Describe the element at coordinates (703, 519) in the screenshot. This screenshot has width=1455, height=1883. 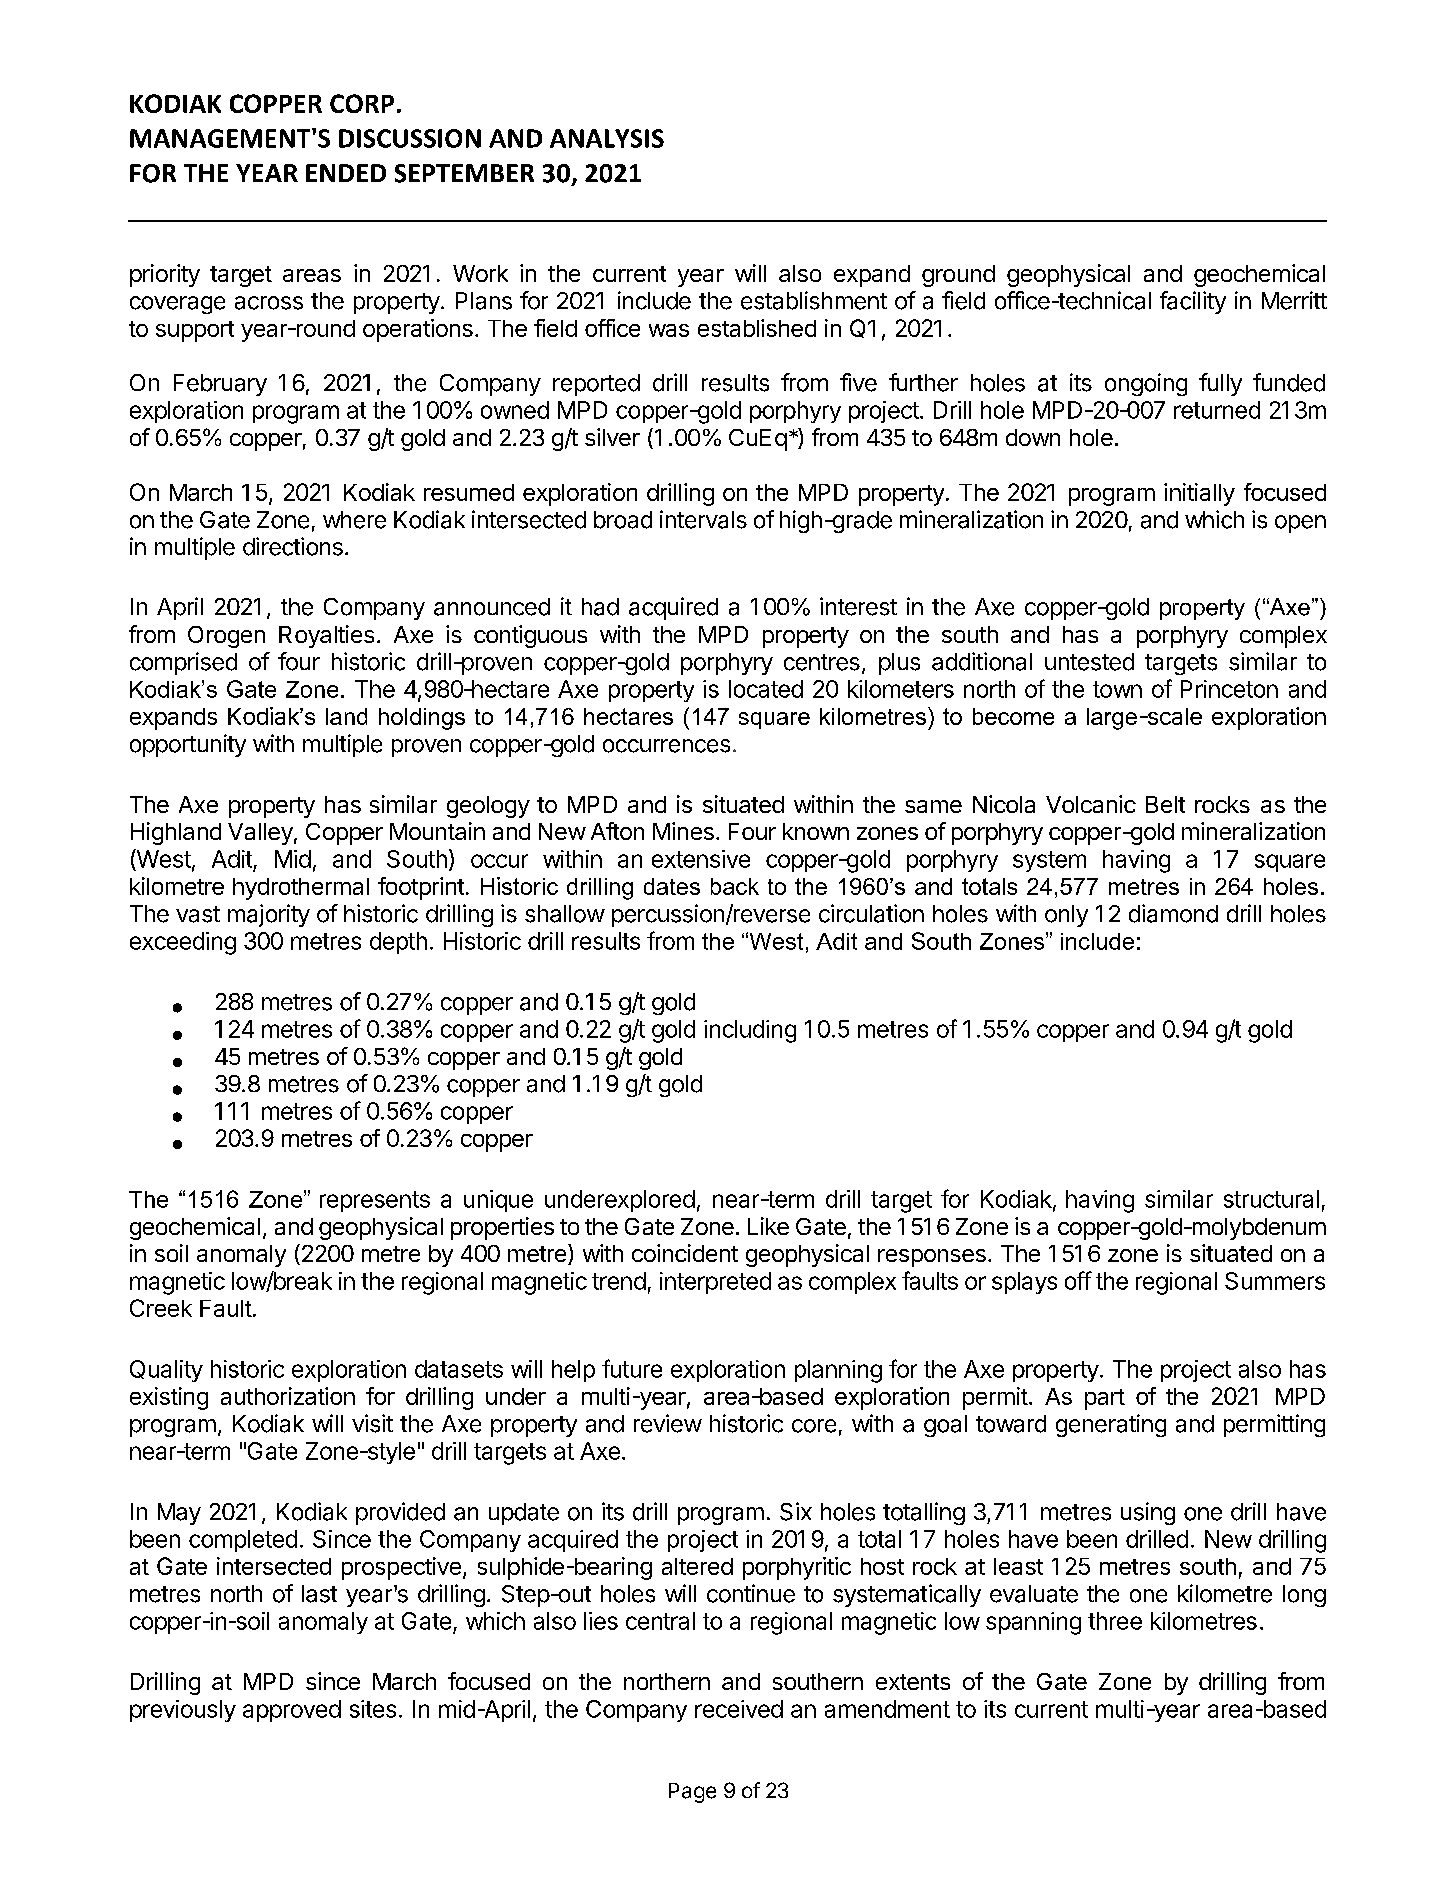
I see `intervals` at that location.
